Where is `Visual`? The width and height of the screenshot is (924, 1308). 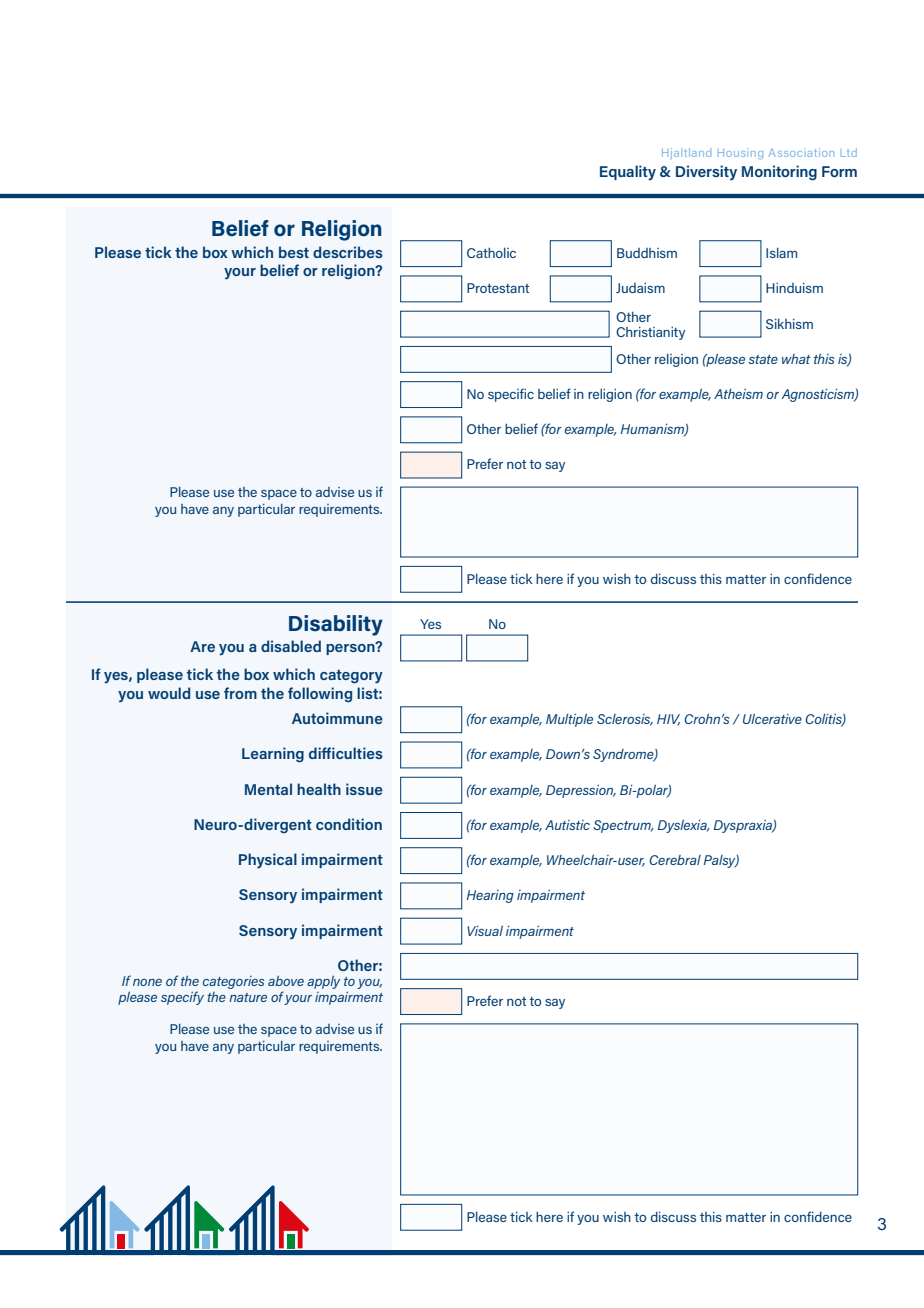
Visual is located at coordinates (485, 931).
